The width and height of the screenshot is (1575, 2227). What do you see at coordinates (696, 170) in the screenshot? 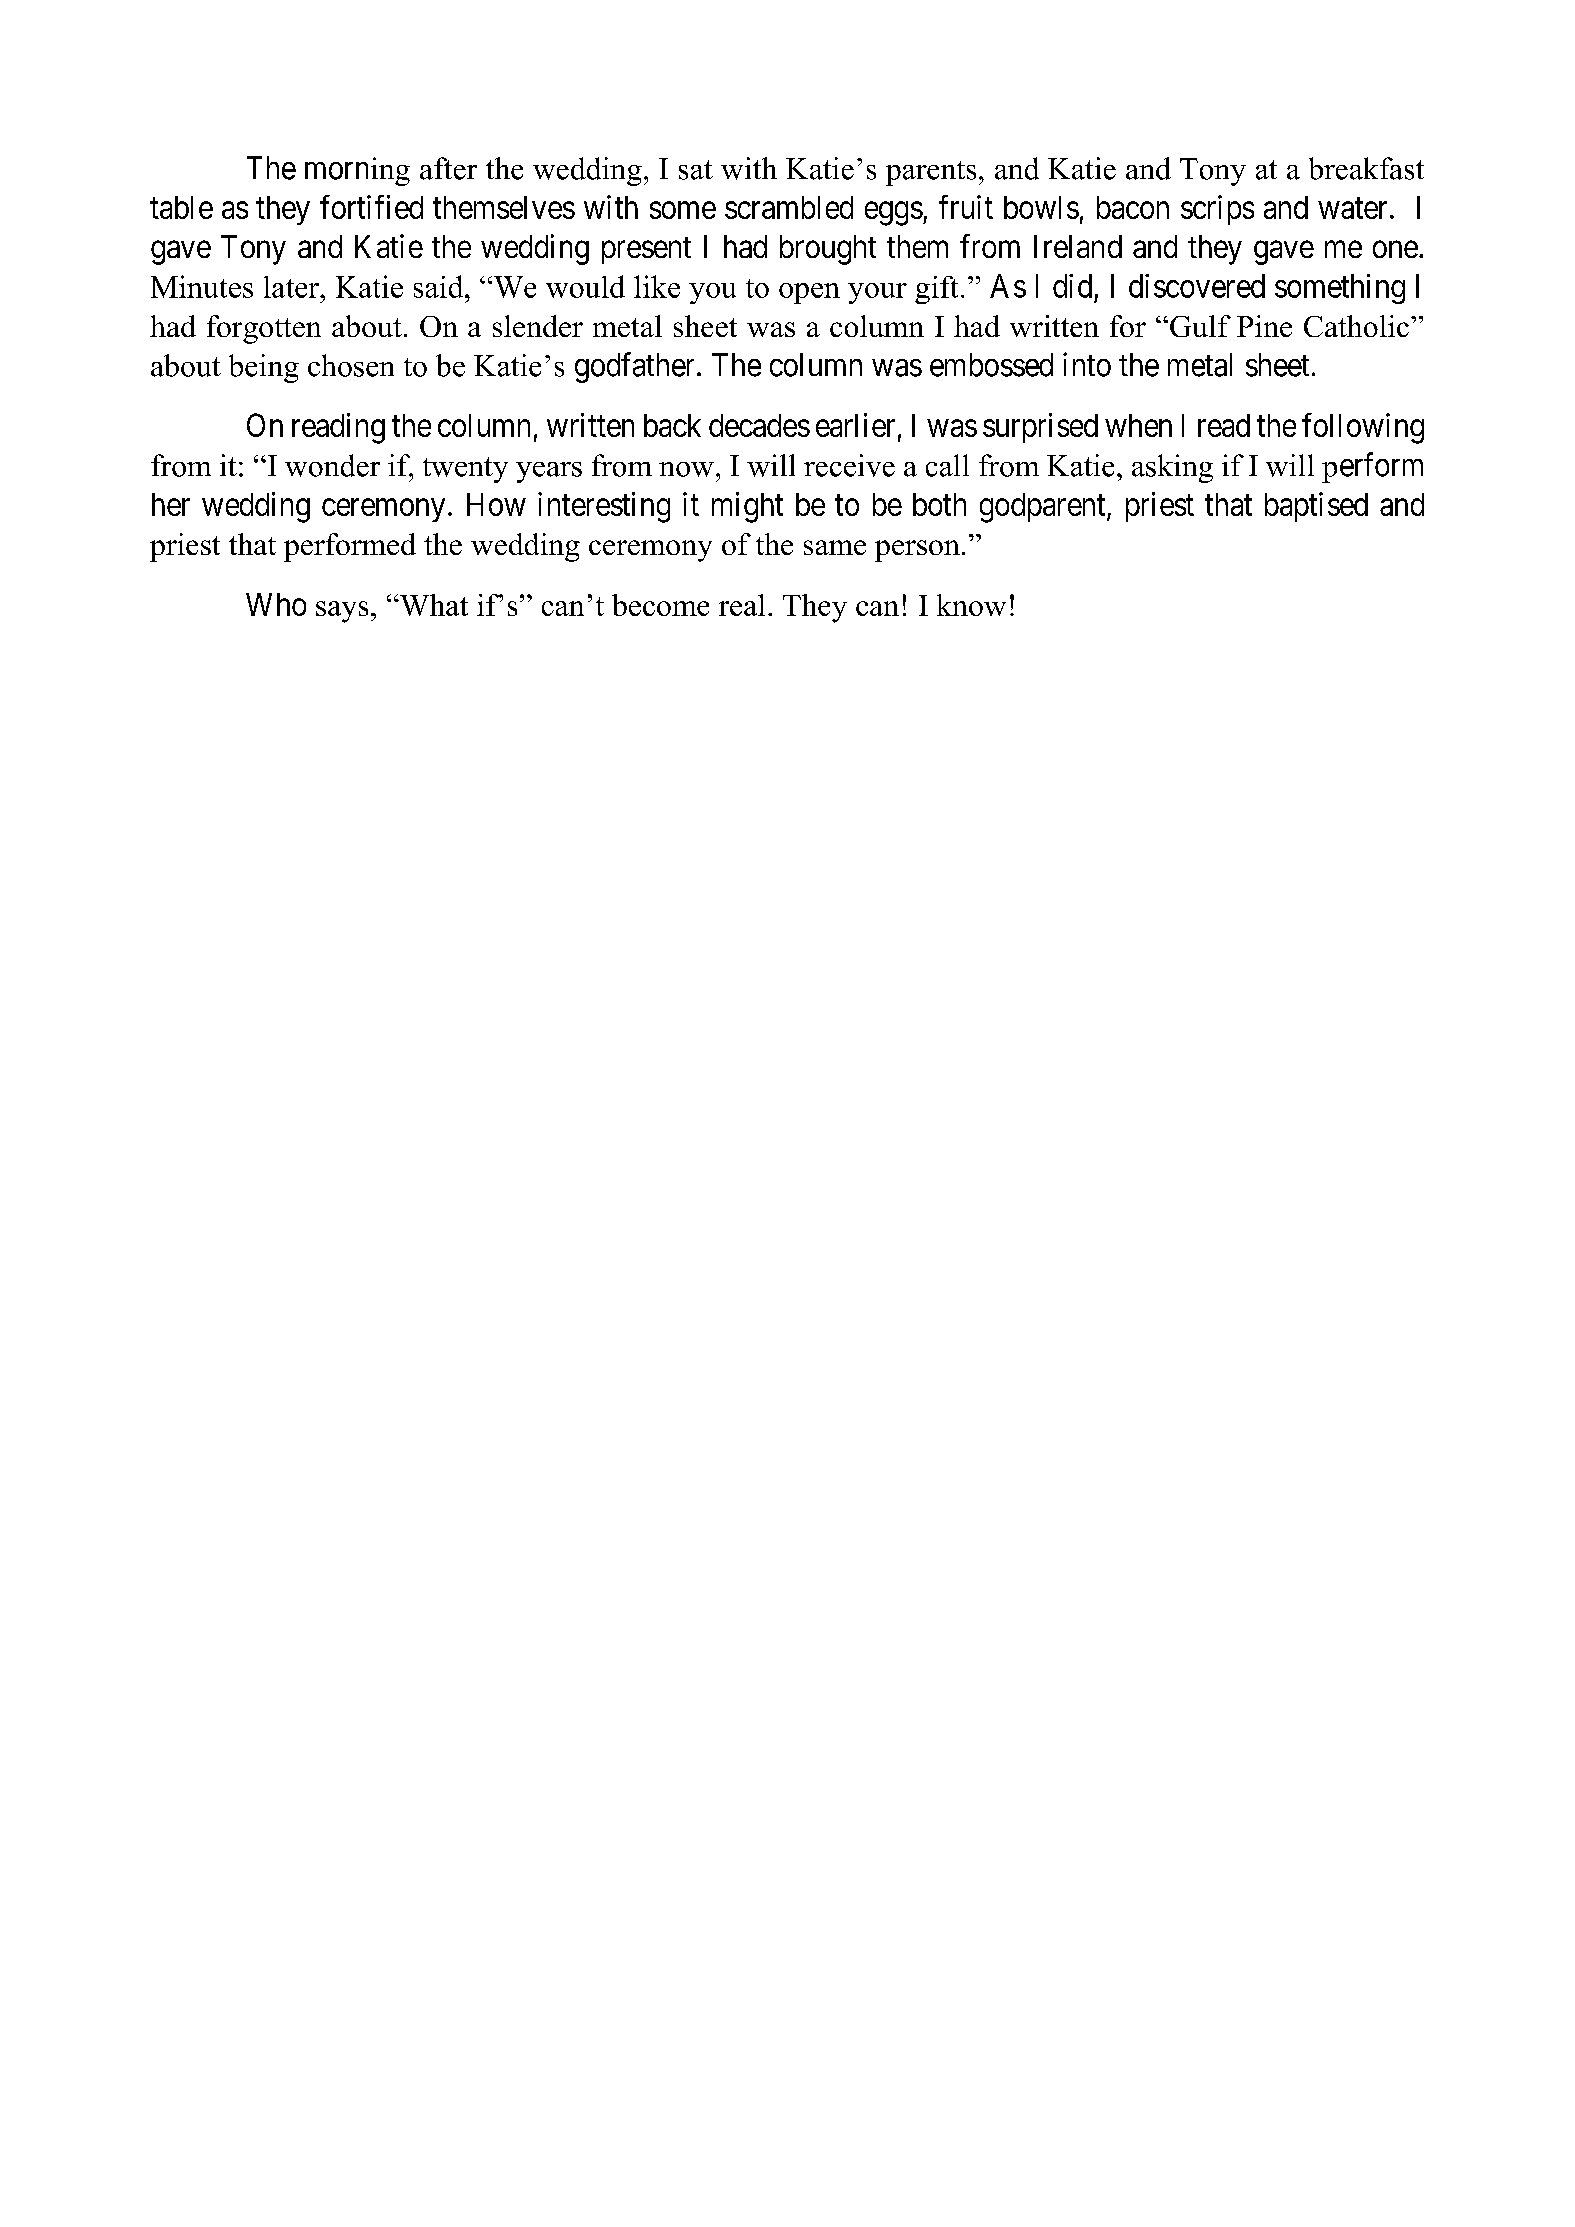
I see `sat` at bounding box center [696, 170].
